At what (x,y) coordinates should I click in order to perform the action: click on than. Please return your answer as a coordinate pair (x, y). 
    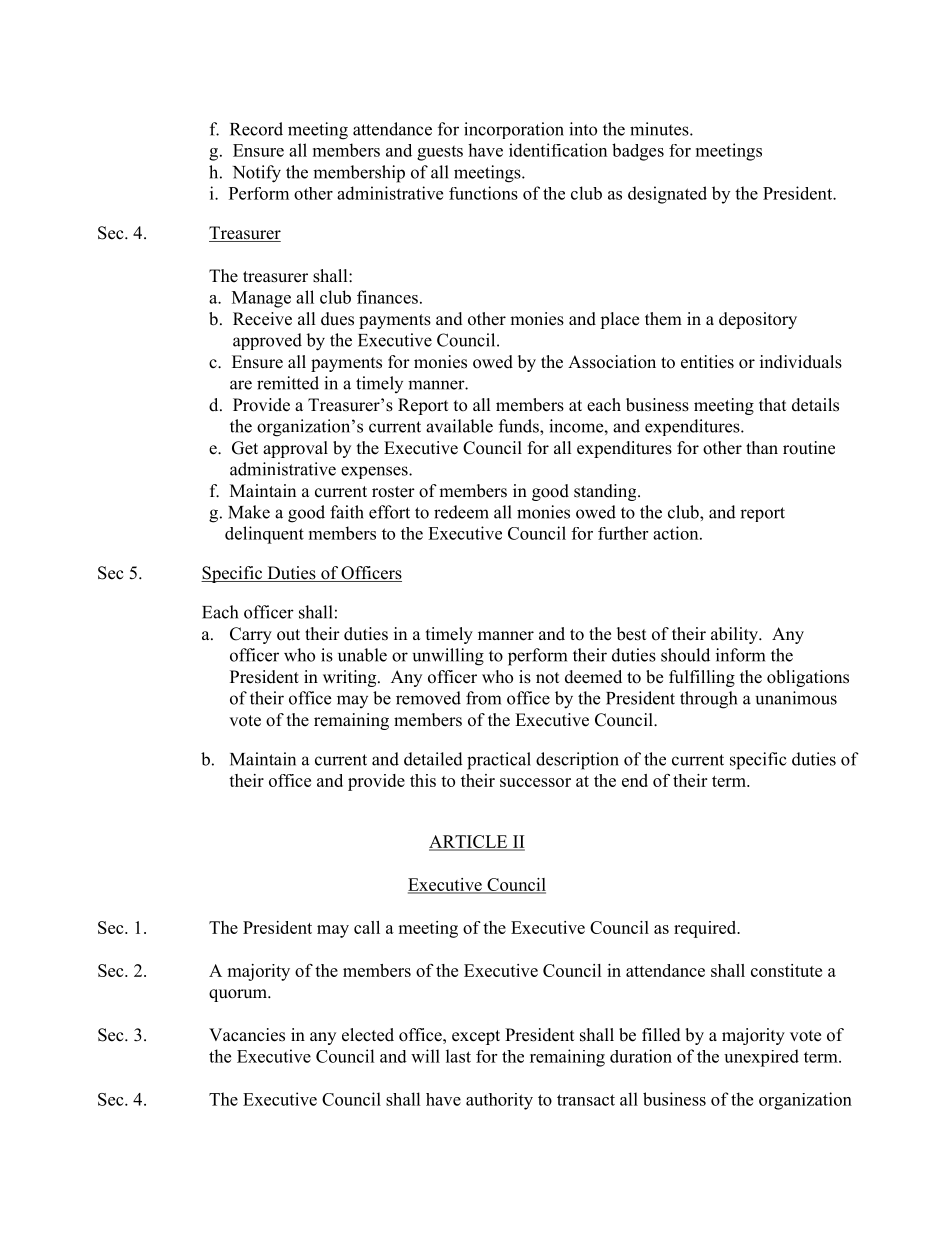
    Looking at the image, I should click on (762, 447).
